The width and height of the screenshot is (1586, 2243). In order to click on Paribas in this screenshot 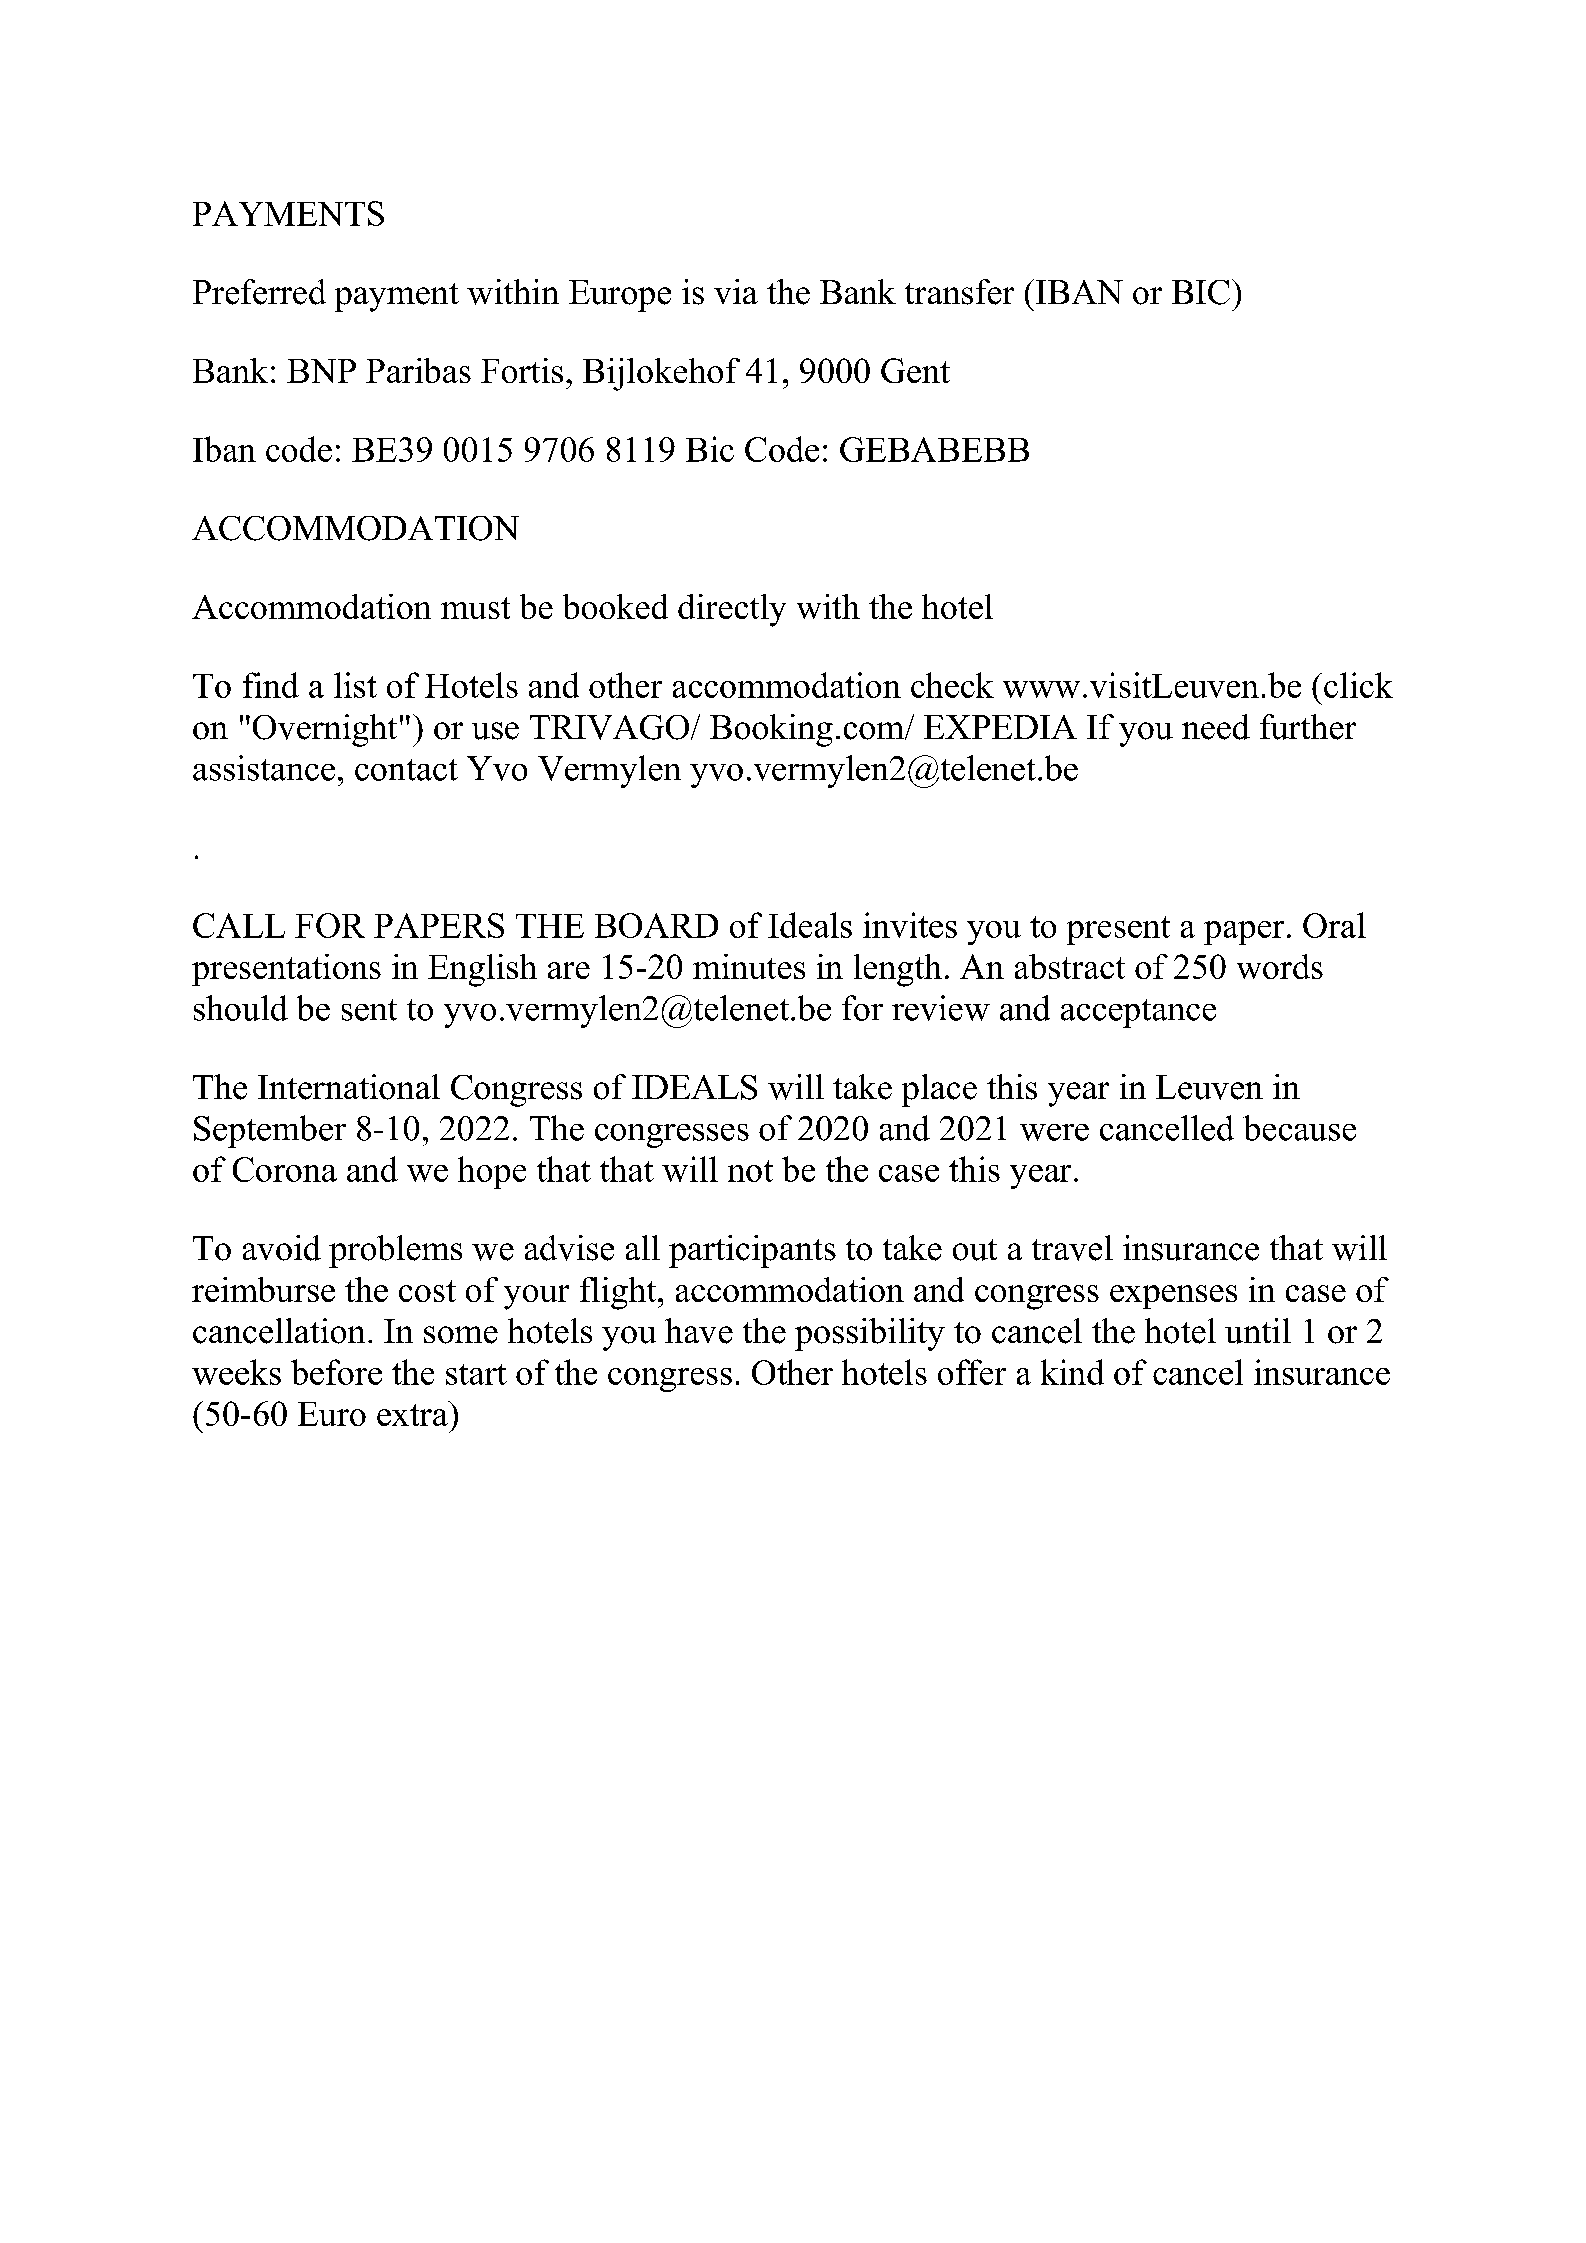, I will do `click(418, 370)`.
